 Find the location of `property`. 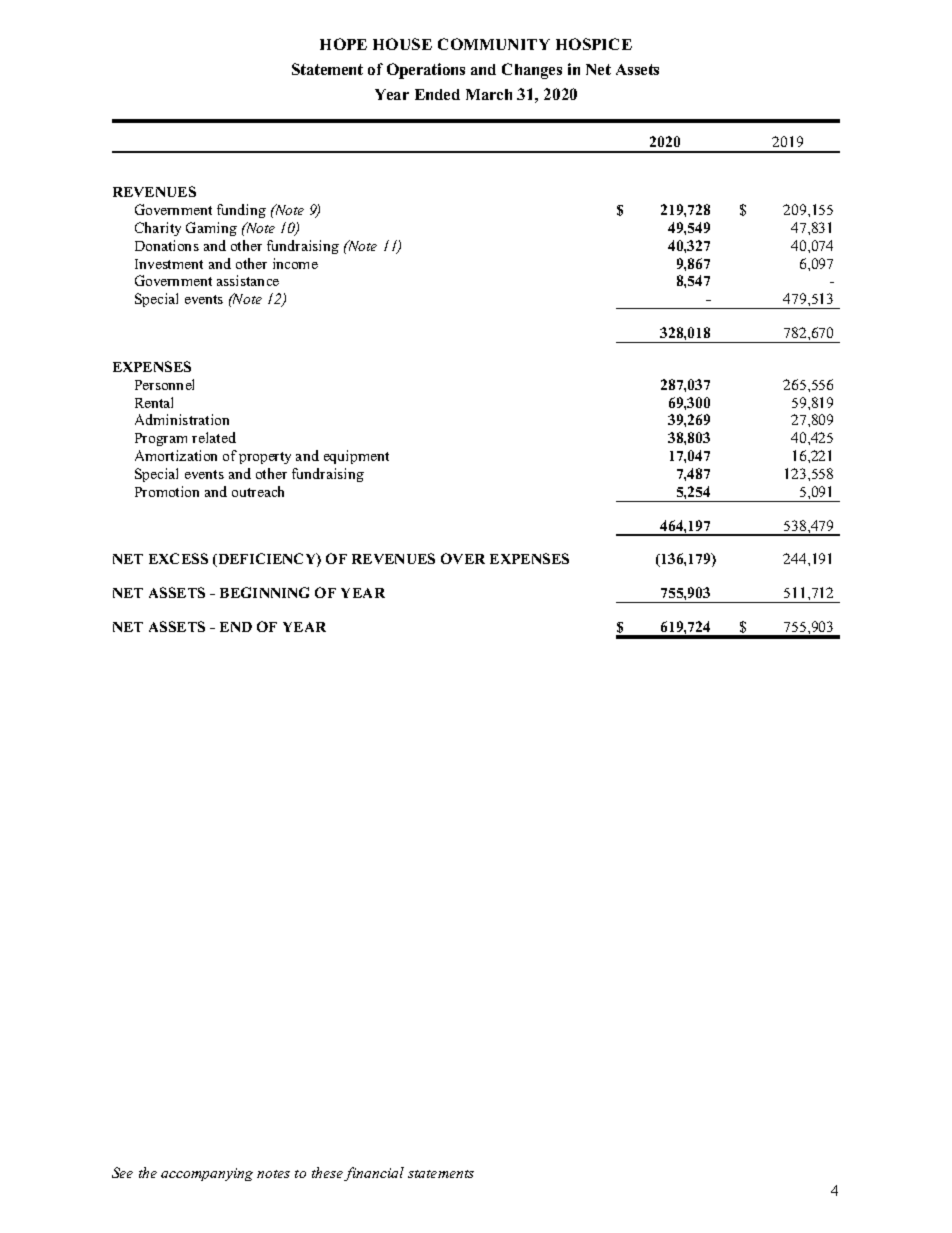

property is located at coordinates (265, 458).
